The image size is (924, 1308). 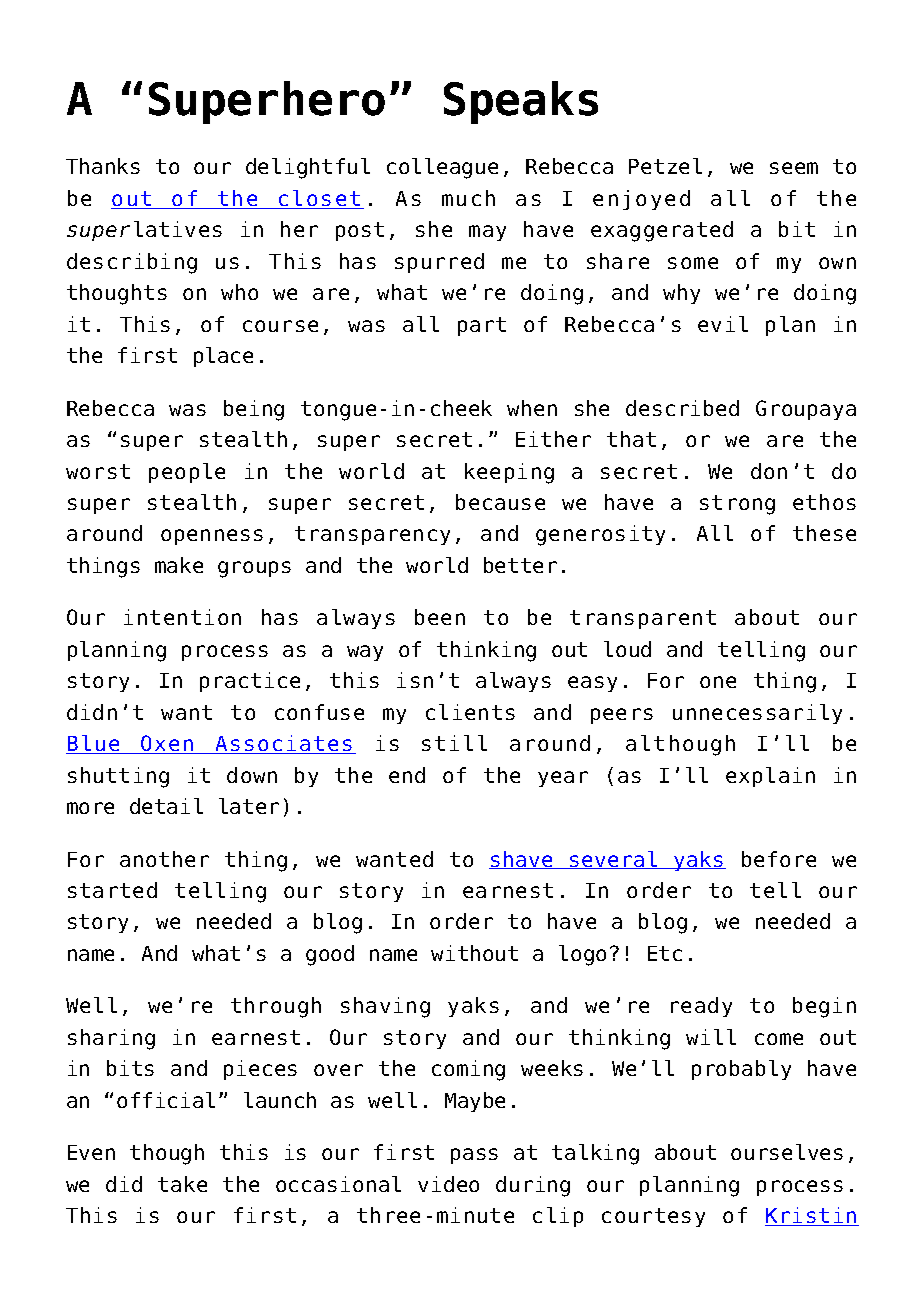 What do you see at coordinates (182, 1184) in the screenshot?
I see `take` at bounding box center [182, 1184].
